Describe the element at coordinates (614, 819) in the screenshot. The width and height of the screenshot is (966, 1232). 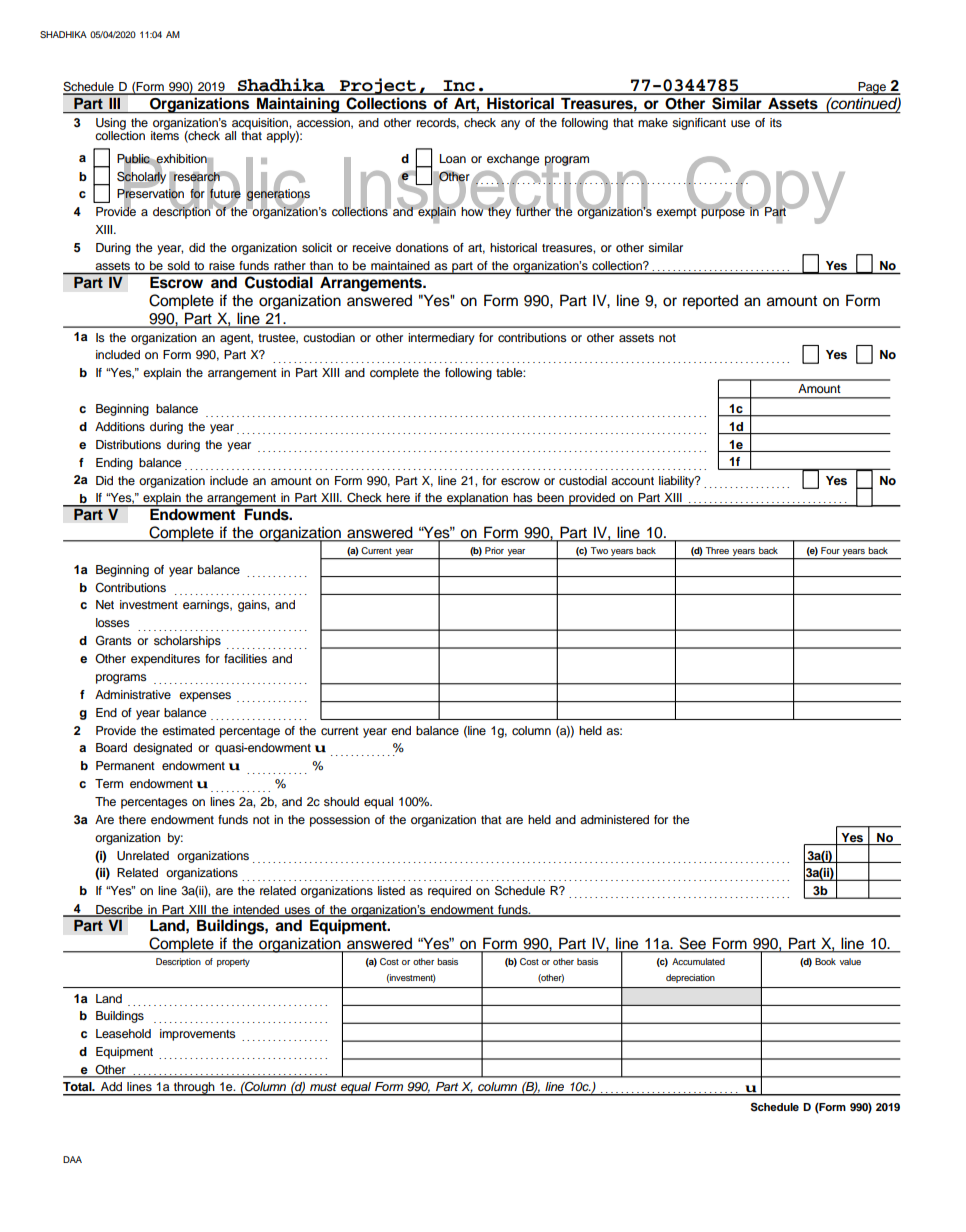
I see `administered` at that location.
